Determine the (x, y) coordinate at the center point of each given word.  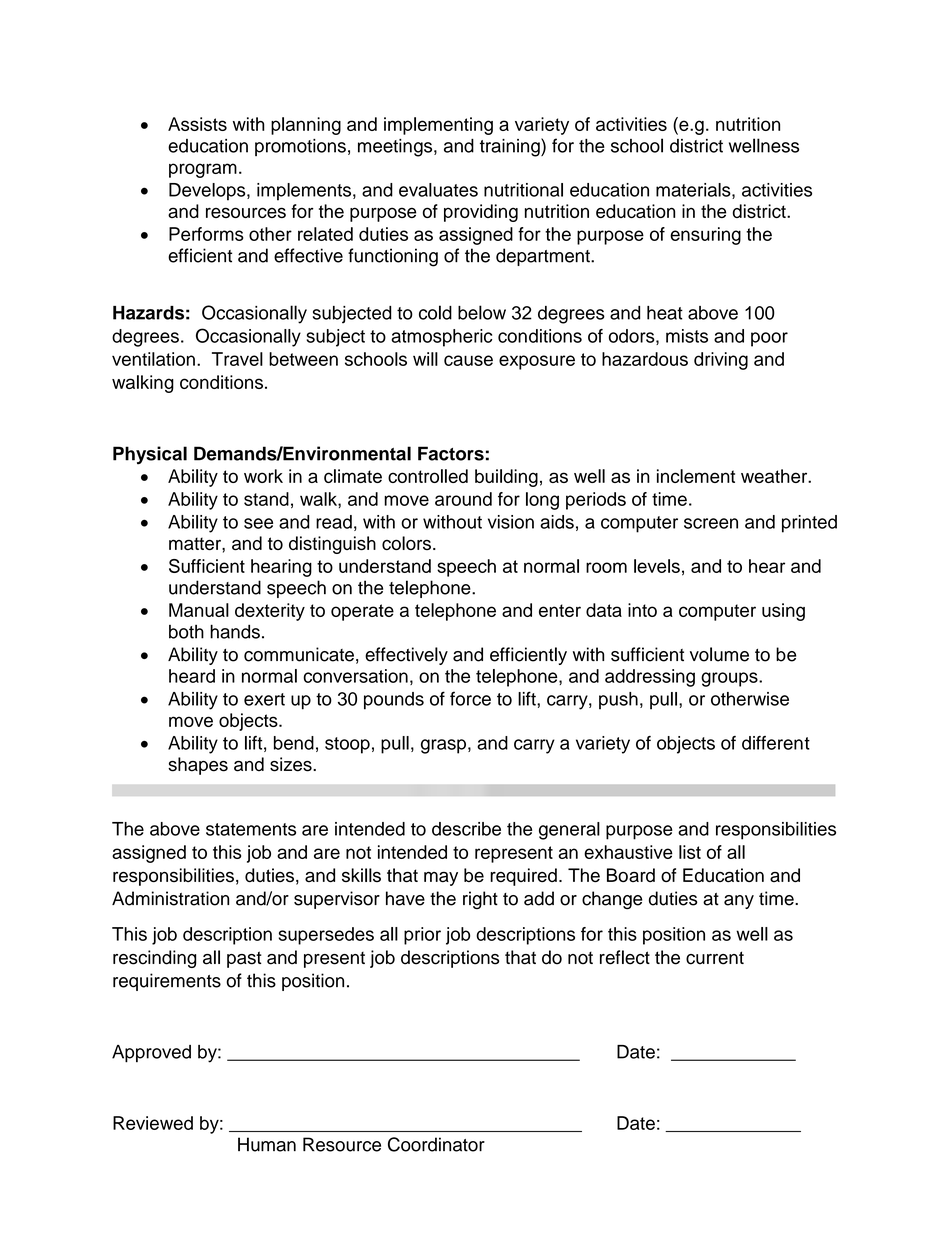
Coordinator (436, 1144)
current (715, 958)
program (203, 170)
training (511, 147)
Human (267, 1144)
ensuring (705, 236)
